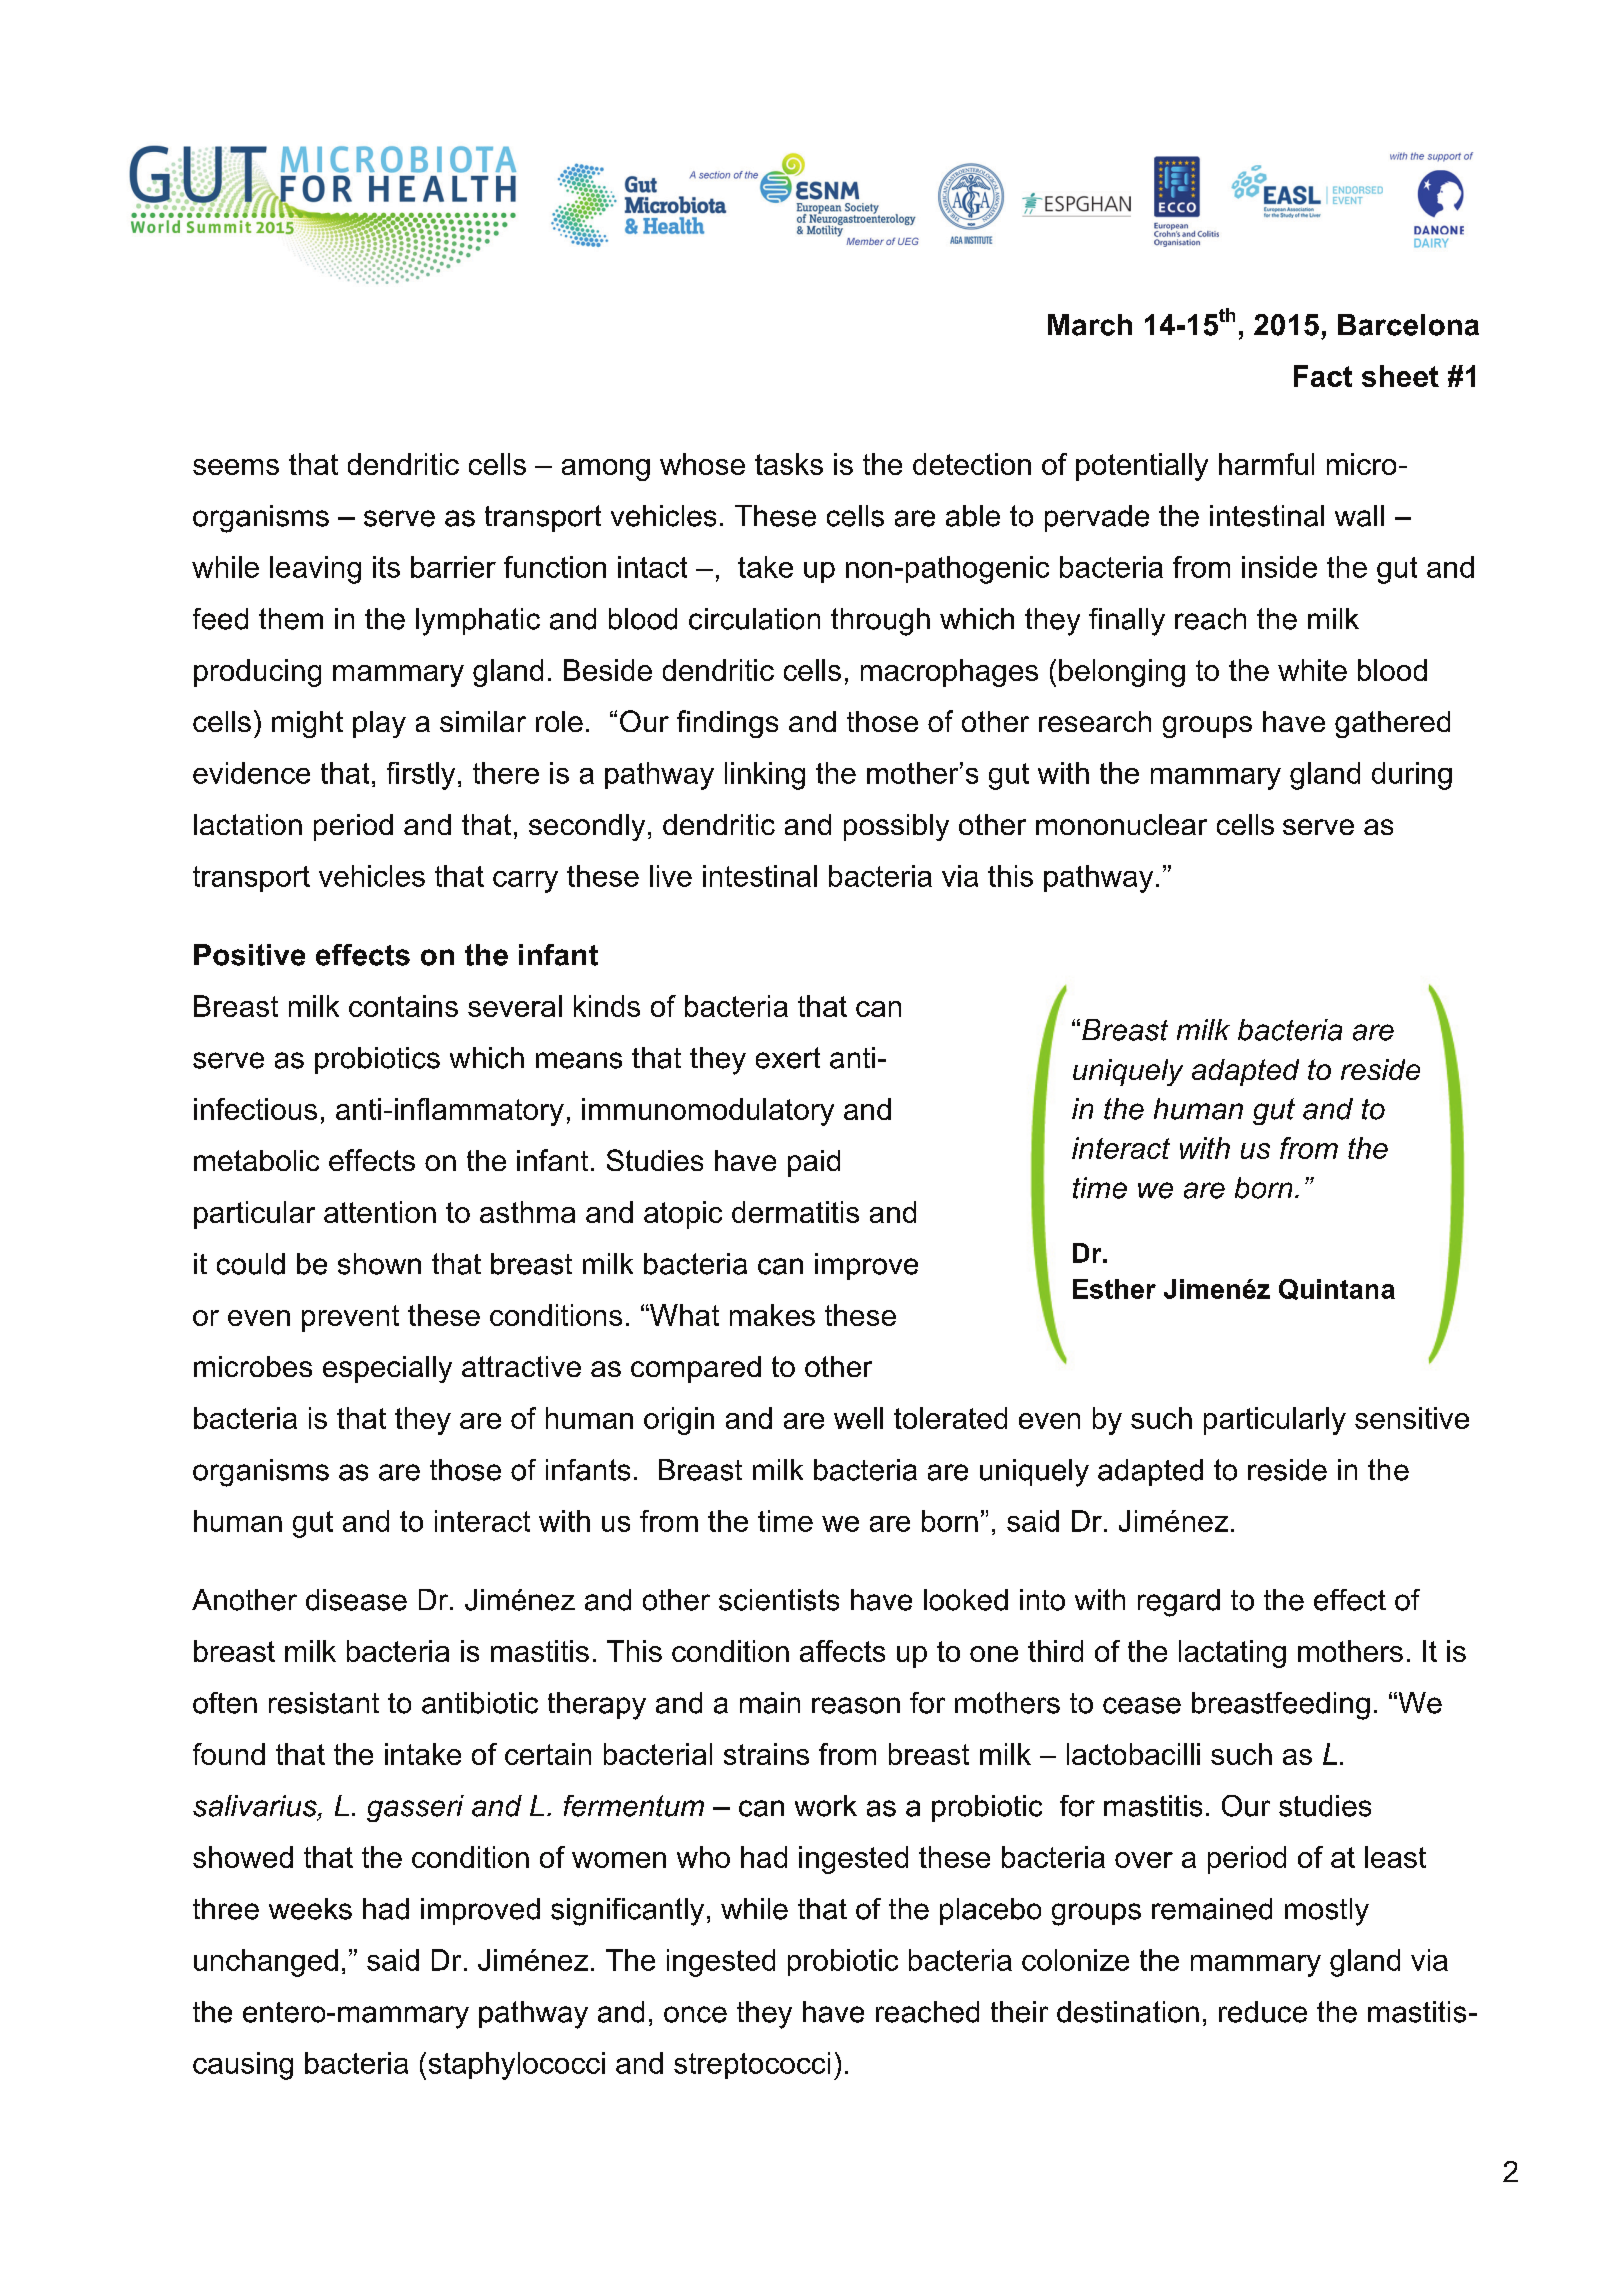 This screenshot has width=1614, height=2285. What do you see at coordinates (1323, 376) in the screenshot?
I see `Fact` at bounding box center [1323, 376].
